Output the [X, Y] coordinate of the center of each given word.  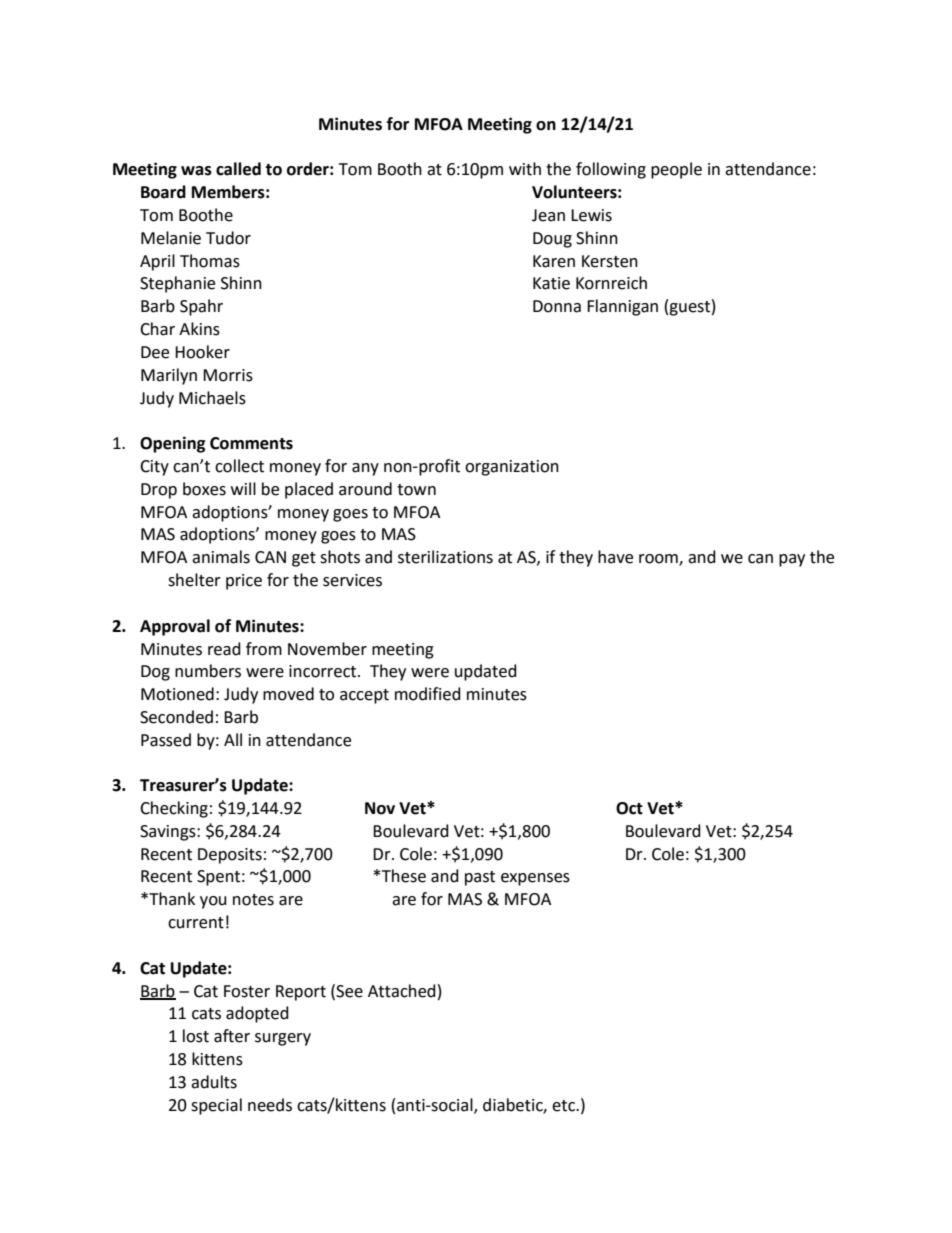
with [525, 169]
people [676, 170]
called [238, 169]
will [243, 488]
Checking [174, 809]
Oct [629, 808]
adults [214, 1082]
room [659, 560]
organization [512, 468]
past [480, 878]
